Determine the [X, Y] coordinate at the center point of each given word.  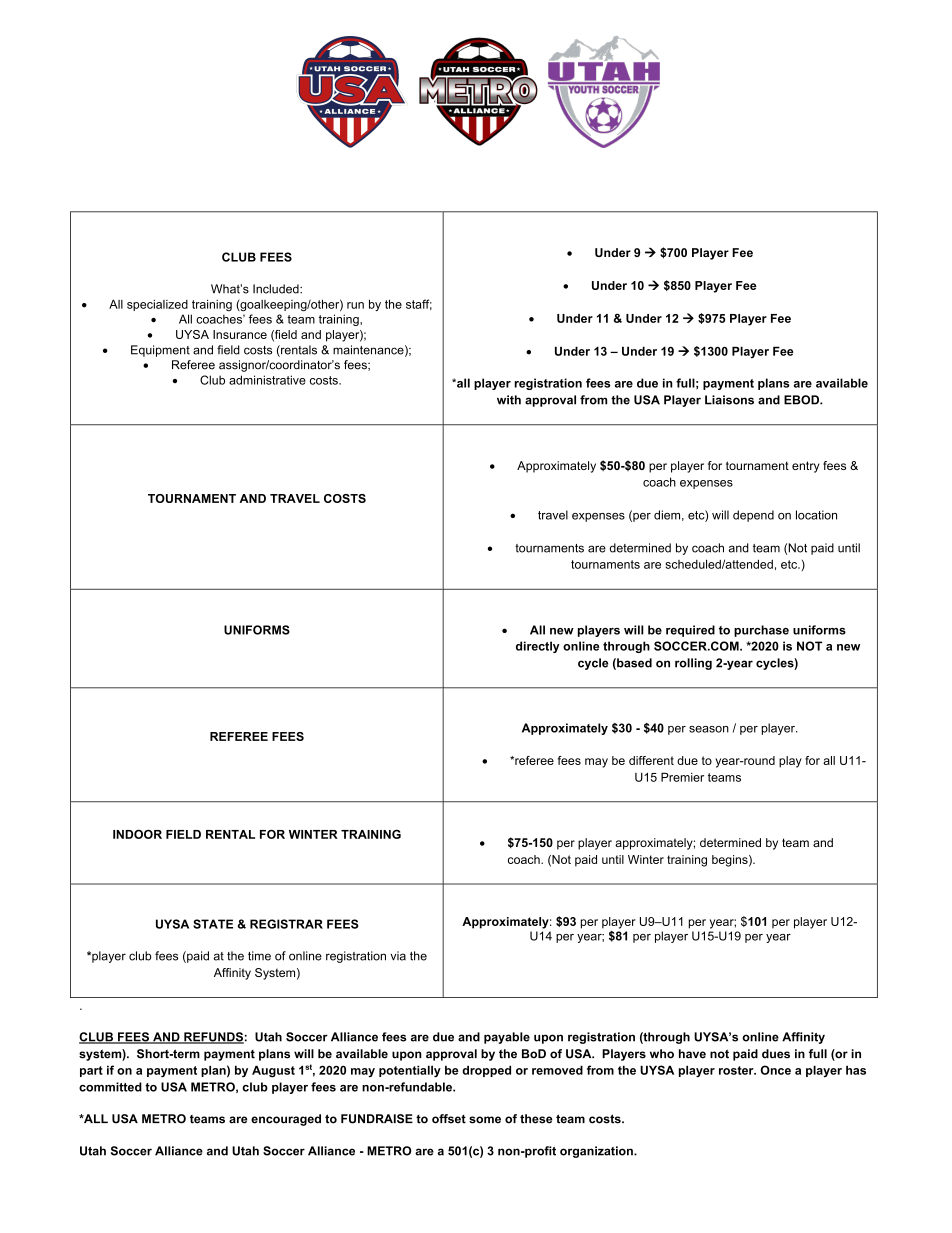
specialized [157, 305]
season [709, 729]
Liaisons [729, 400]
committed [110, 1087]
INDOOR [137, 834]
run [355, 305]
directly [538, 647]
